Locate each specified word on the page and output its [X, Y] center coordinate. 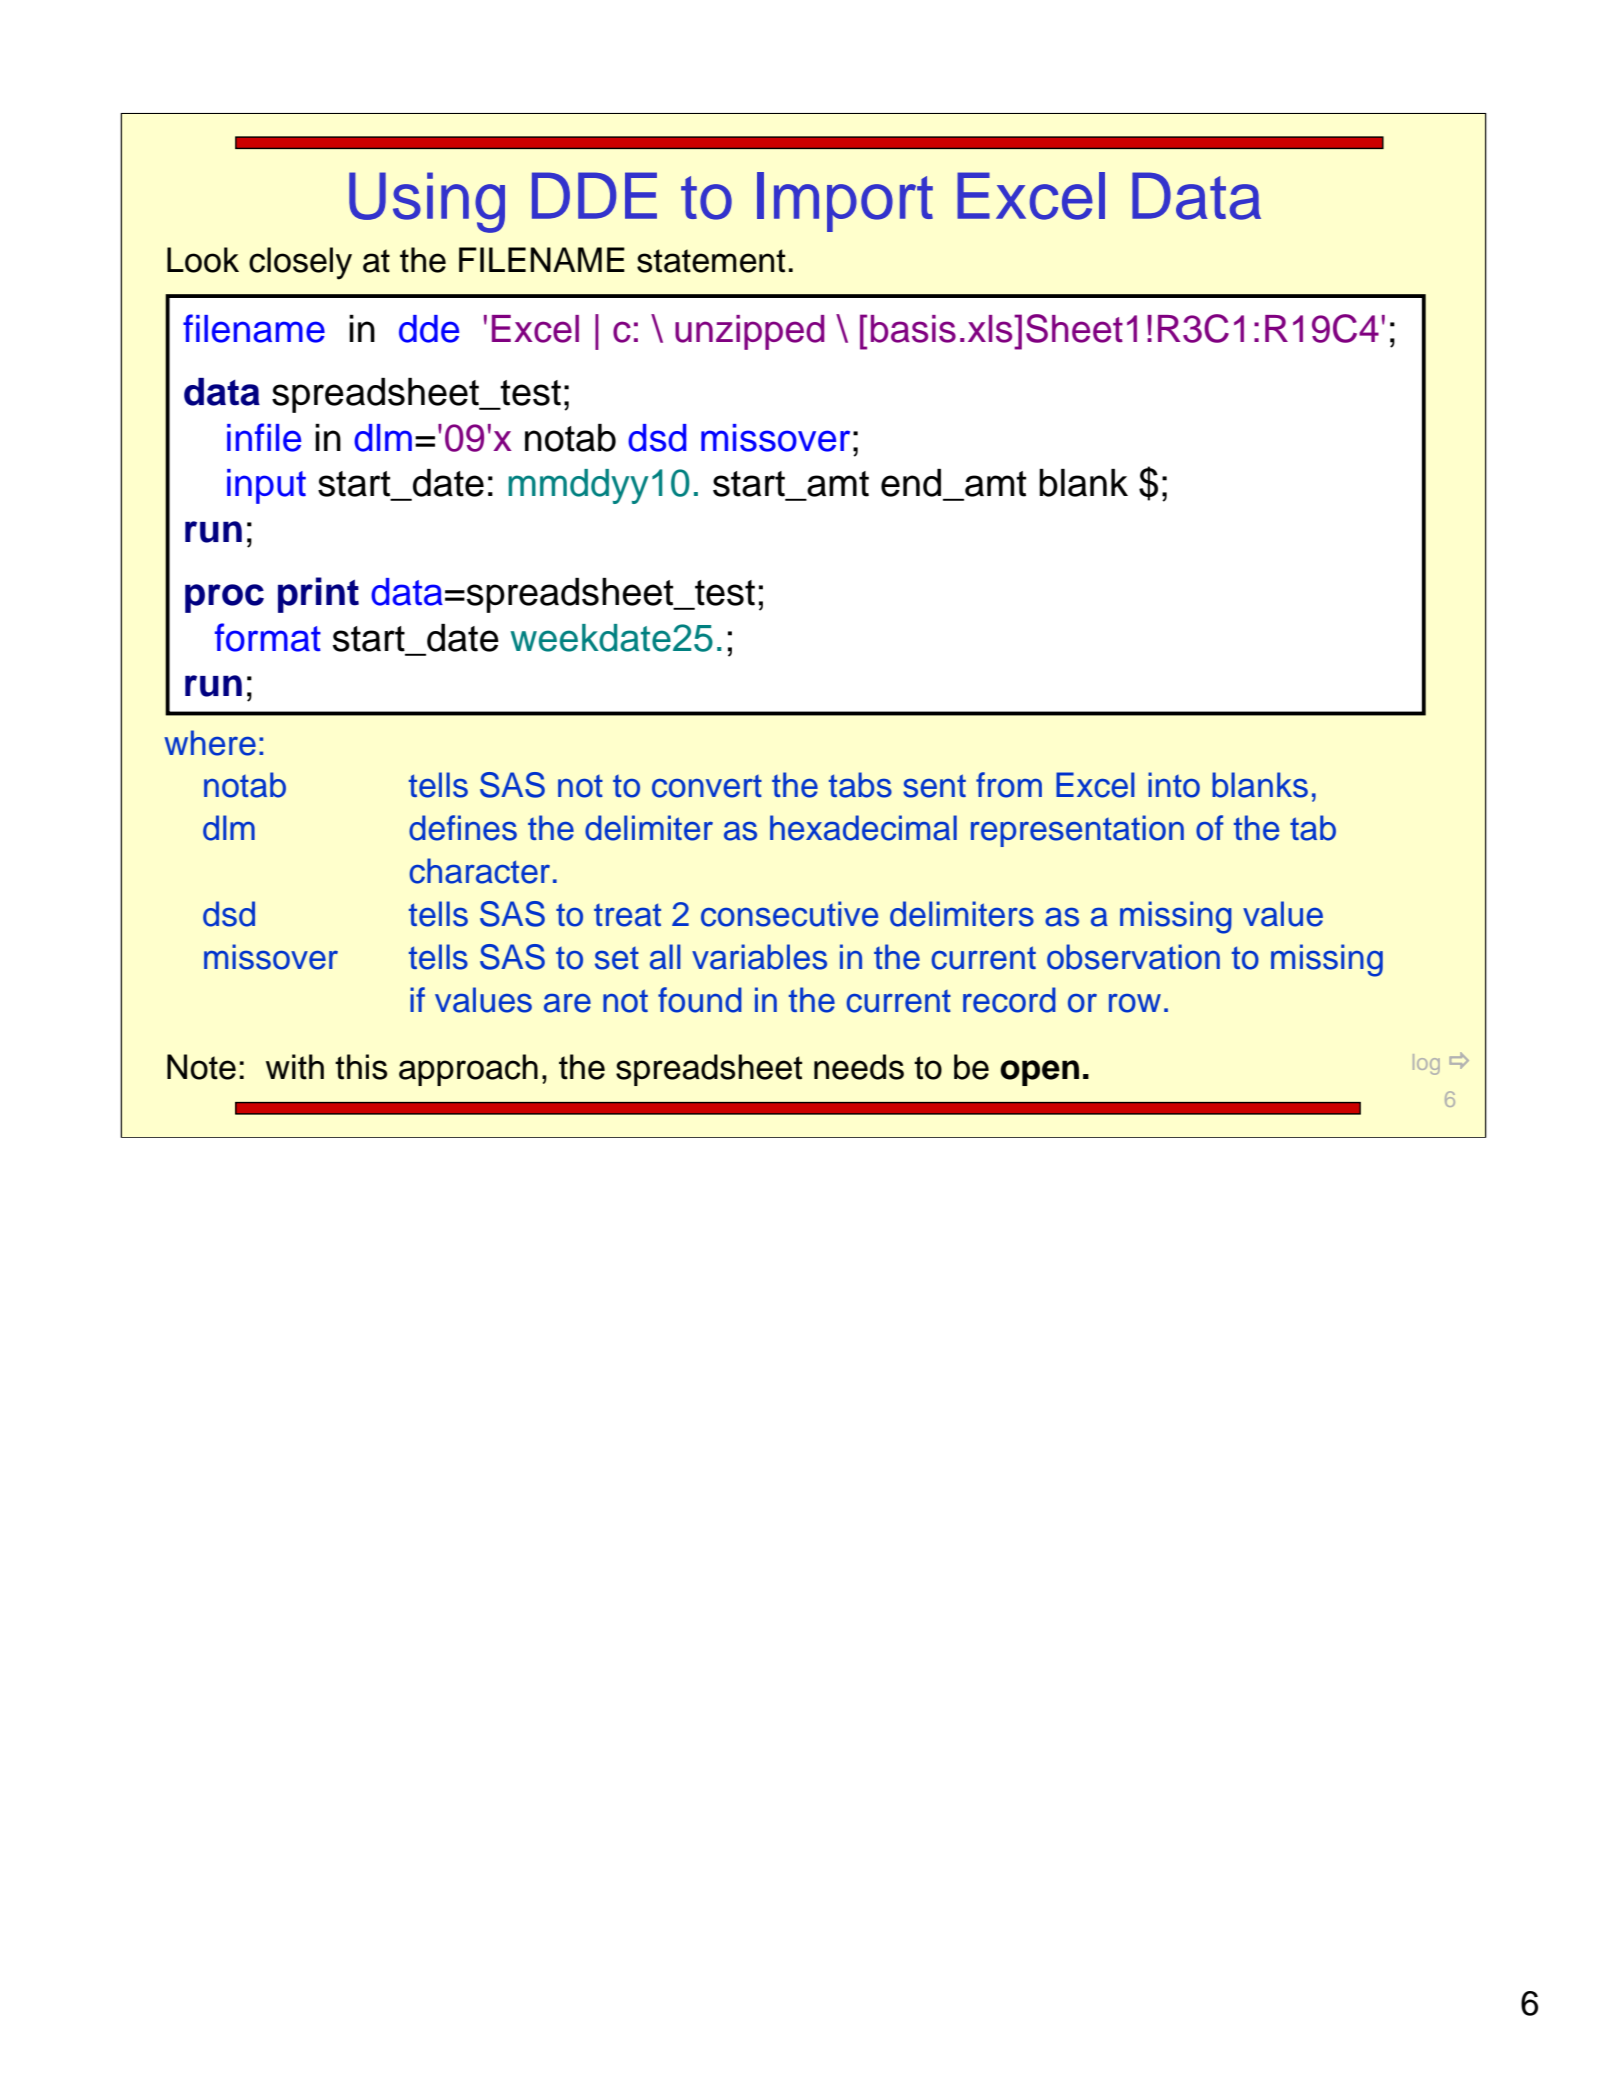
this [361, 1067]
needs [859, 1067]
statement [711, 261]
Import [845, 202]
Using [427, 202]
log [1426, 1064]
